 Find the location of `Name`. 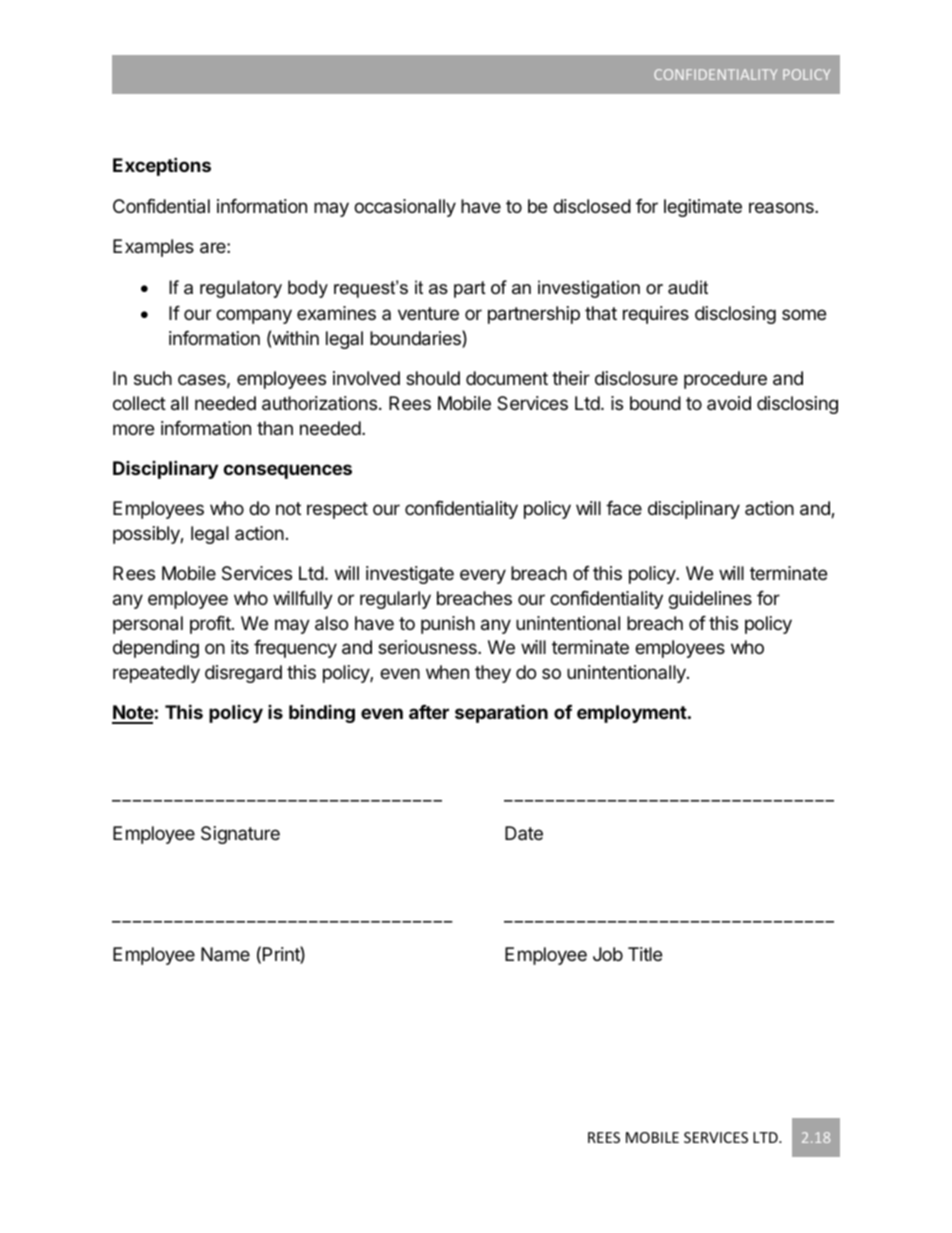

Name is located at coordinates (225, 954).
